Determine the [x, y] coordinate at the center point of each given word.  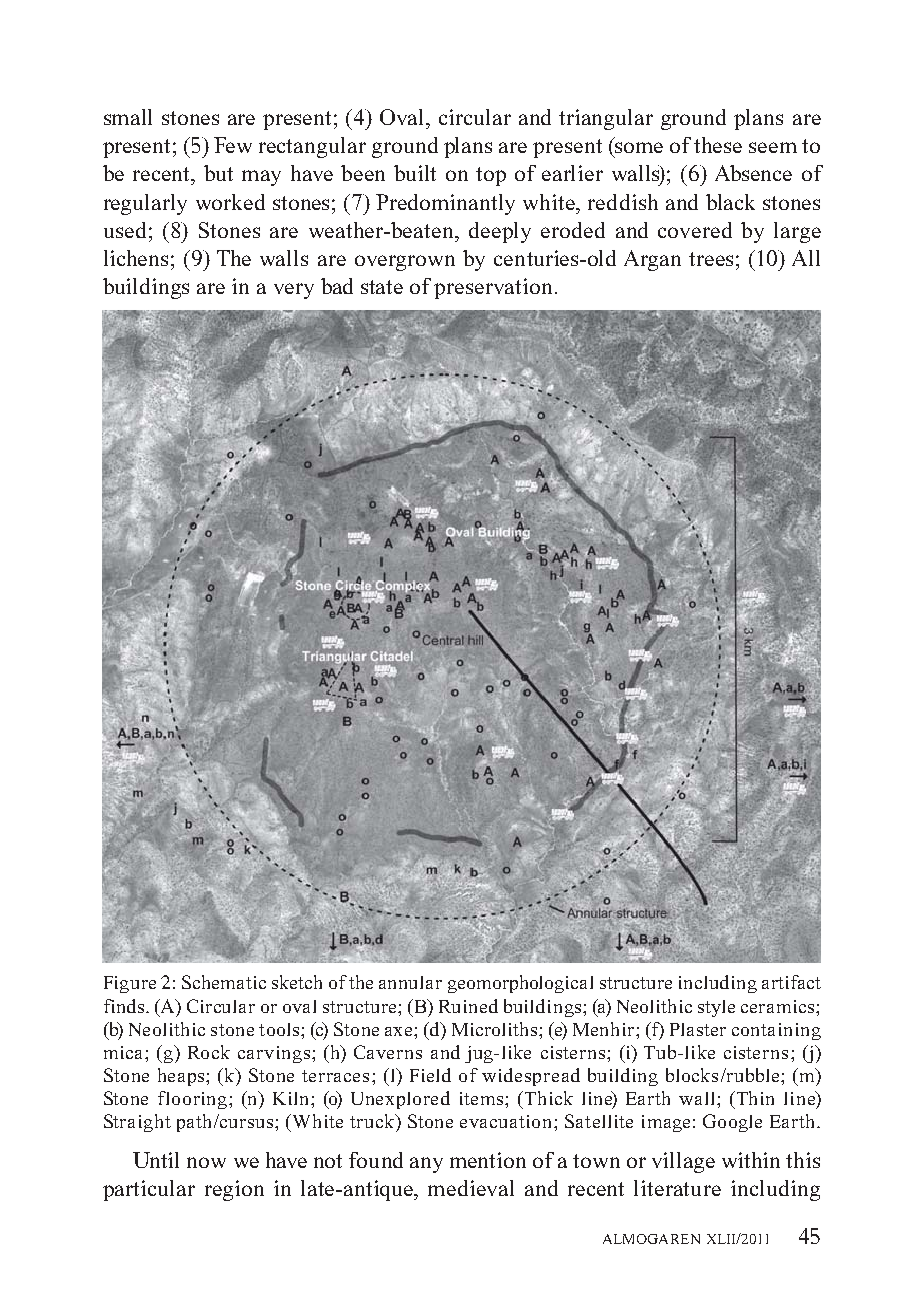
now [206, 1162]
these [718, 145]
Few [233, 145]
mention [488, 1160]
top [491, 176]
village [683, 1162]
